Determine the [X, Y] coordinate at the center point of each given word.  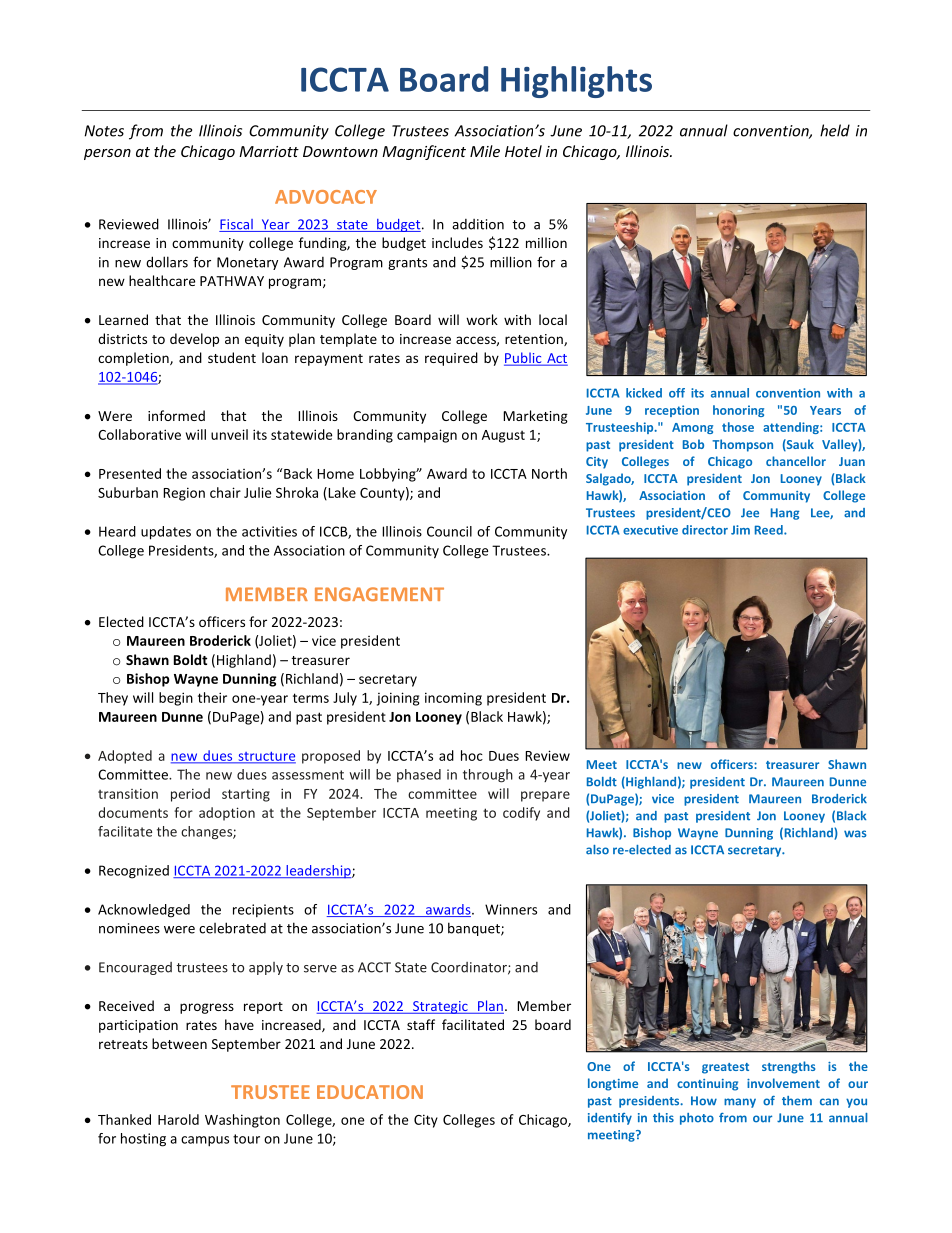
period [190, 795]
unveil [229, 434]
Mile [485, 151]
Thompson [742, 445]
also [597, 850]
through [488, 776]
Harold [178, 1119]
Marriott [269, 151]
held [835, 130]
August [503, 436]
